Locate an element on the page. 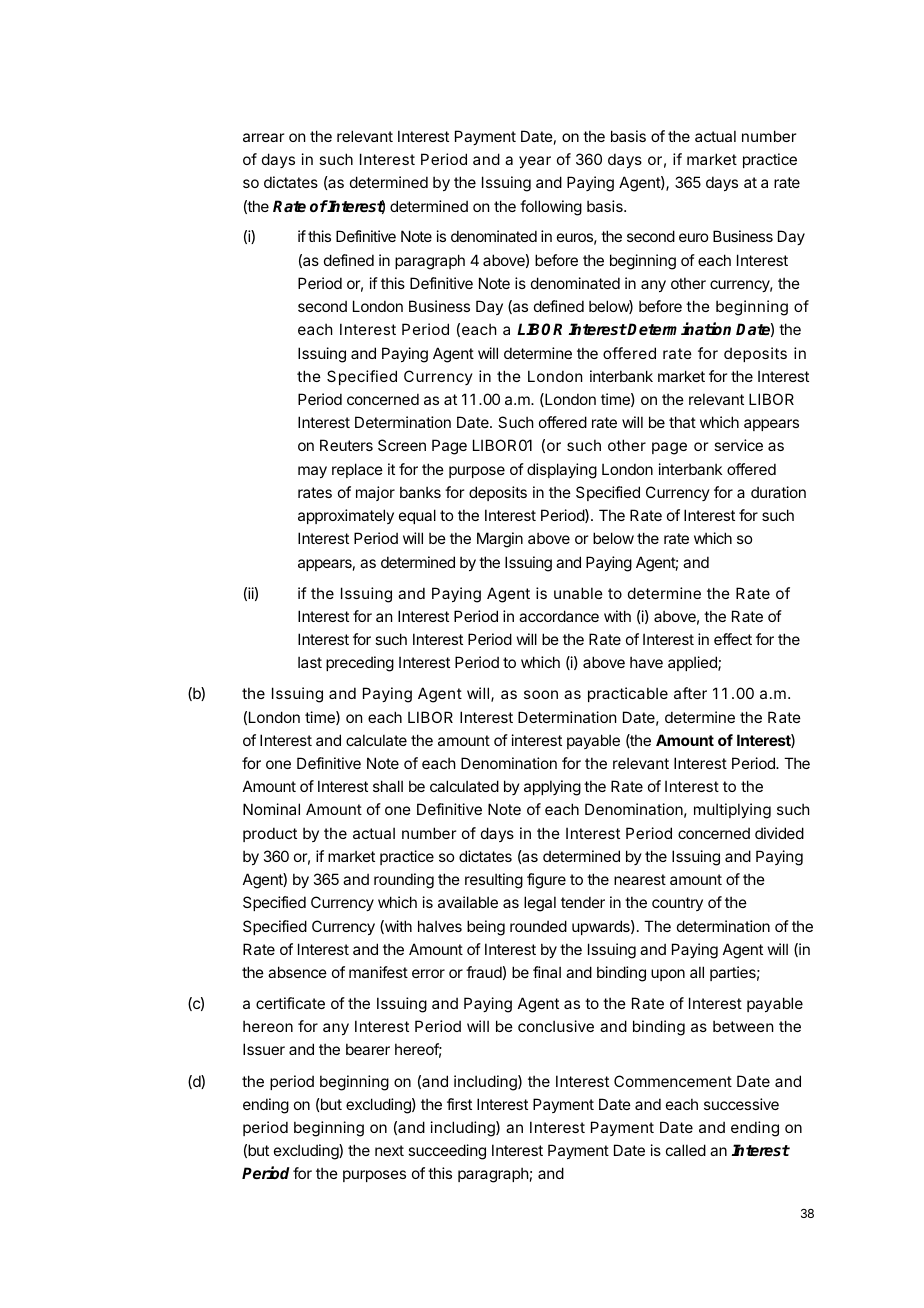  applying is located at coordinates (552, 788).
